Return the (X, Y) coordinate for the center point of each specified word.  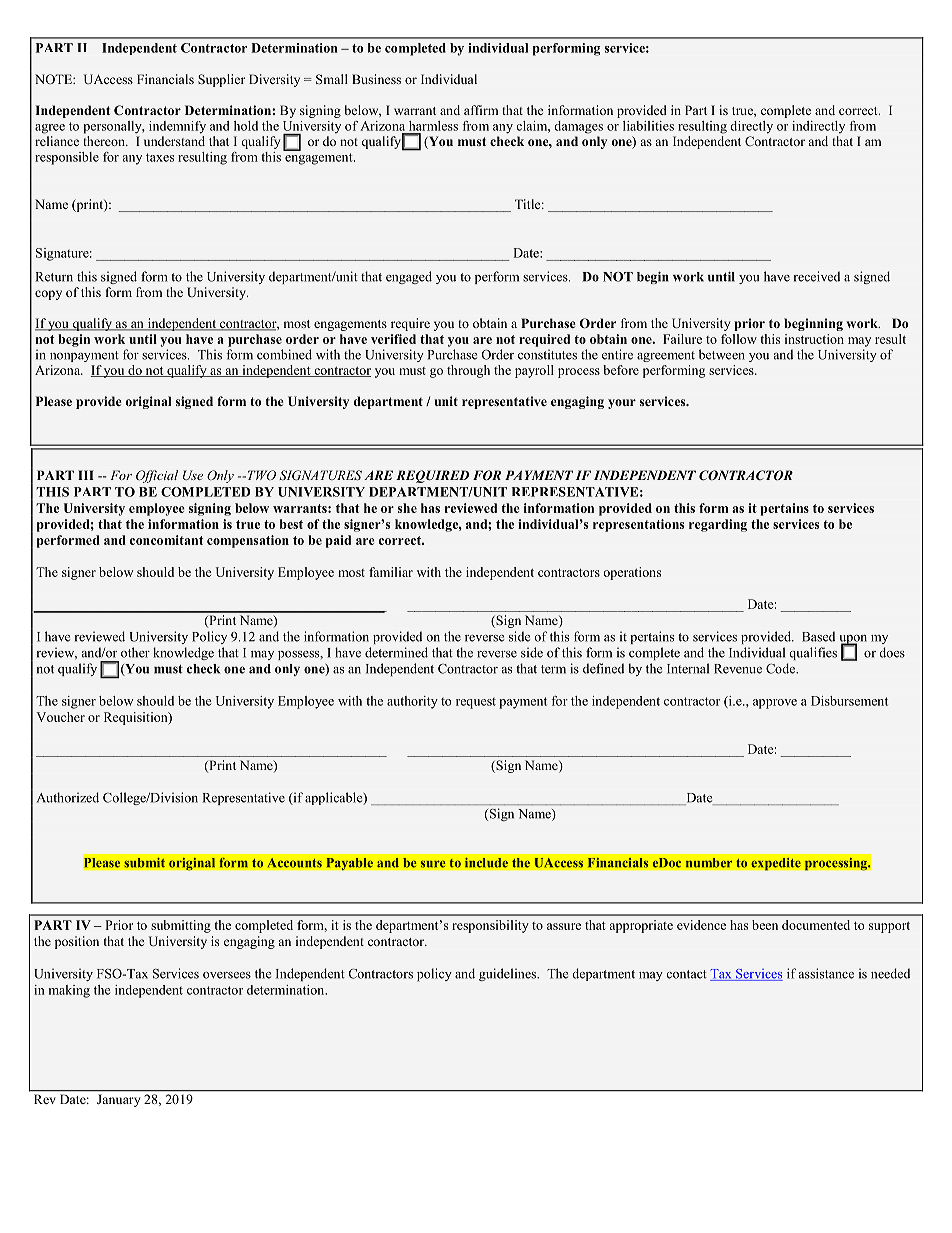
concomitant (166, 540)
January (118, 1101)
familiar (391, 572)
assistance (826, 973)
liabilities (648, 126)
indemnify (177, 127)
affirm (481, 110)
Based (818, 636)
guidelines (509, 974)
